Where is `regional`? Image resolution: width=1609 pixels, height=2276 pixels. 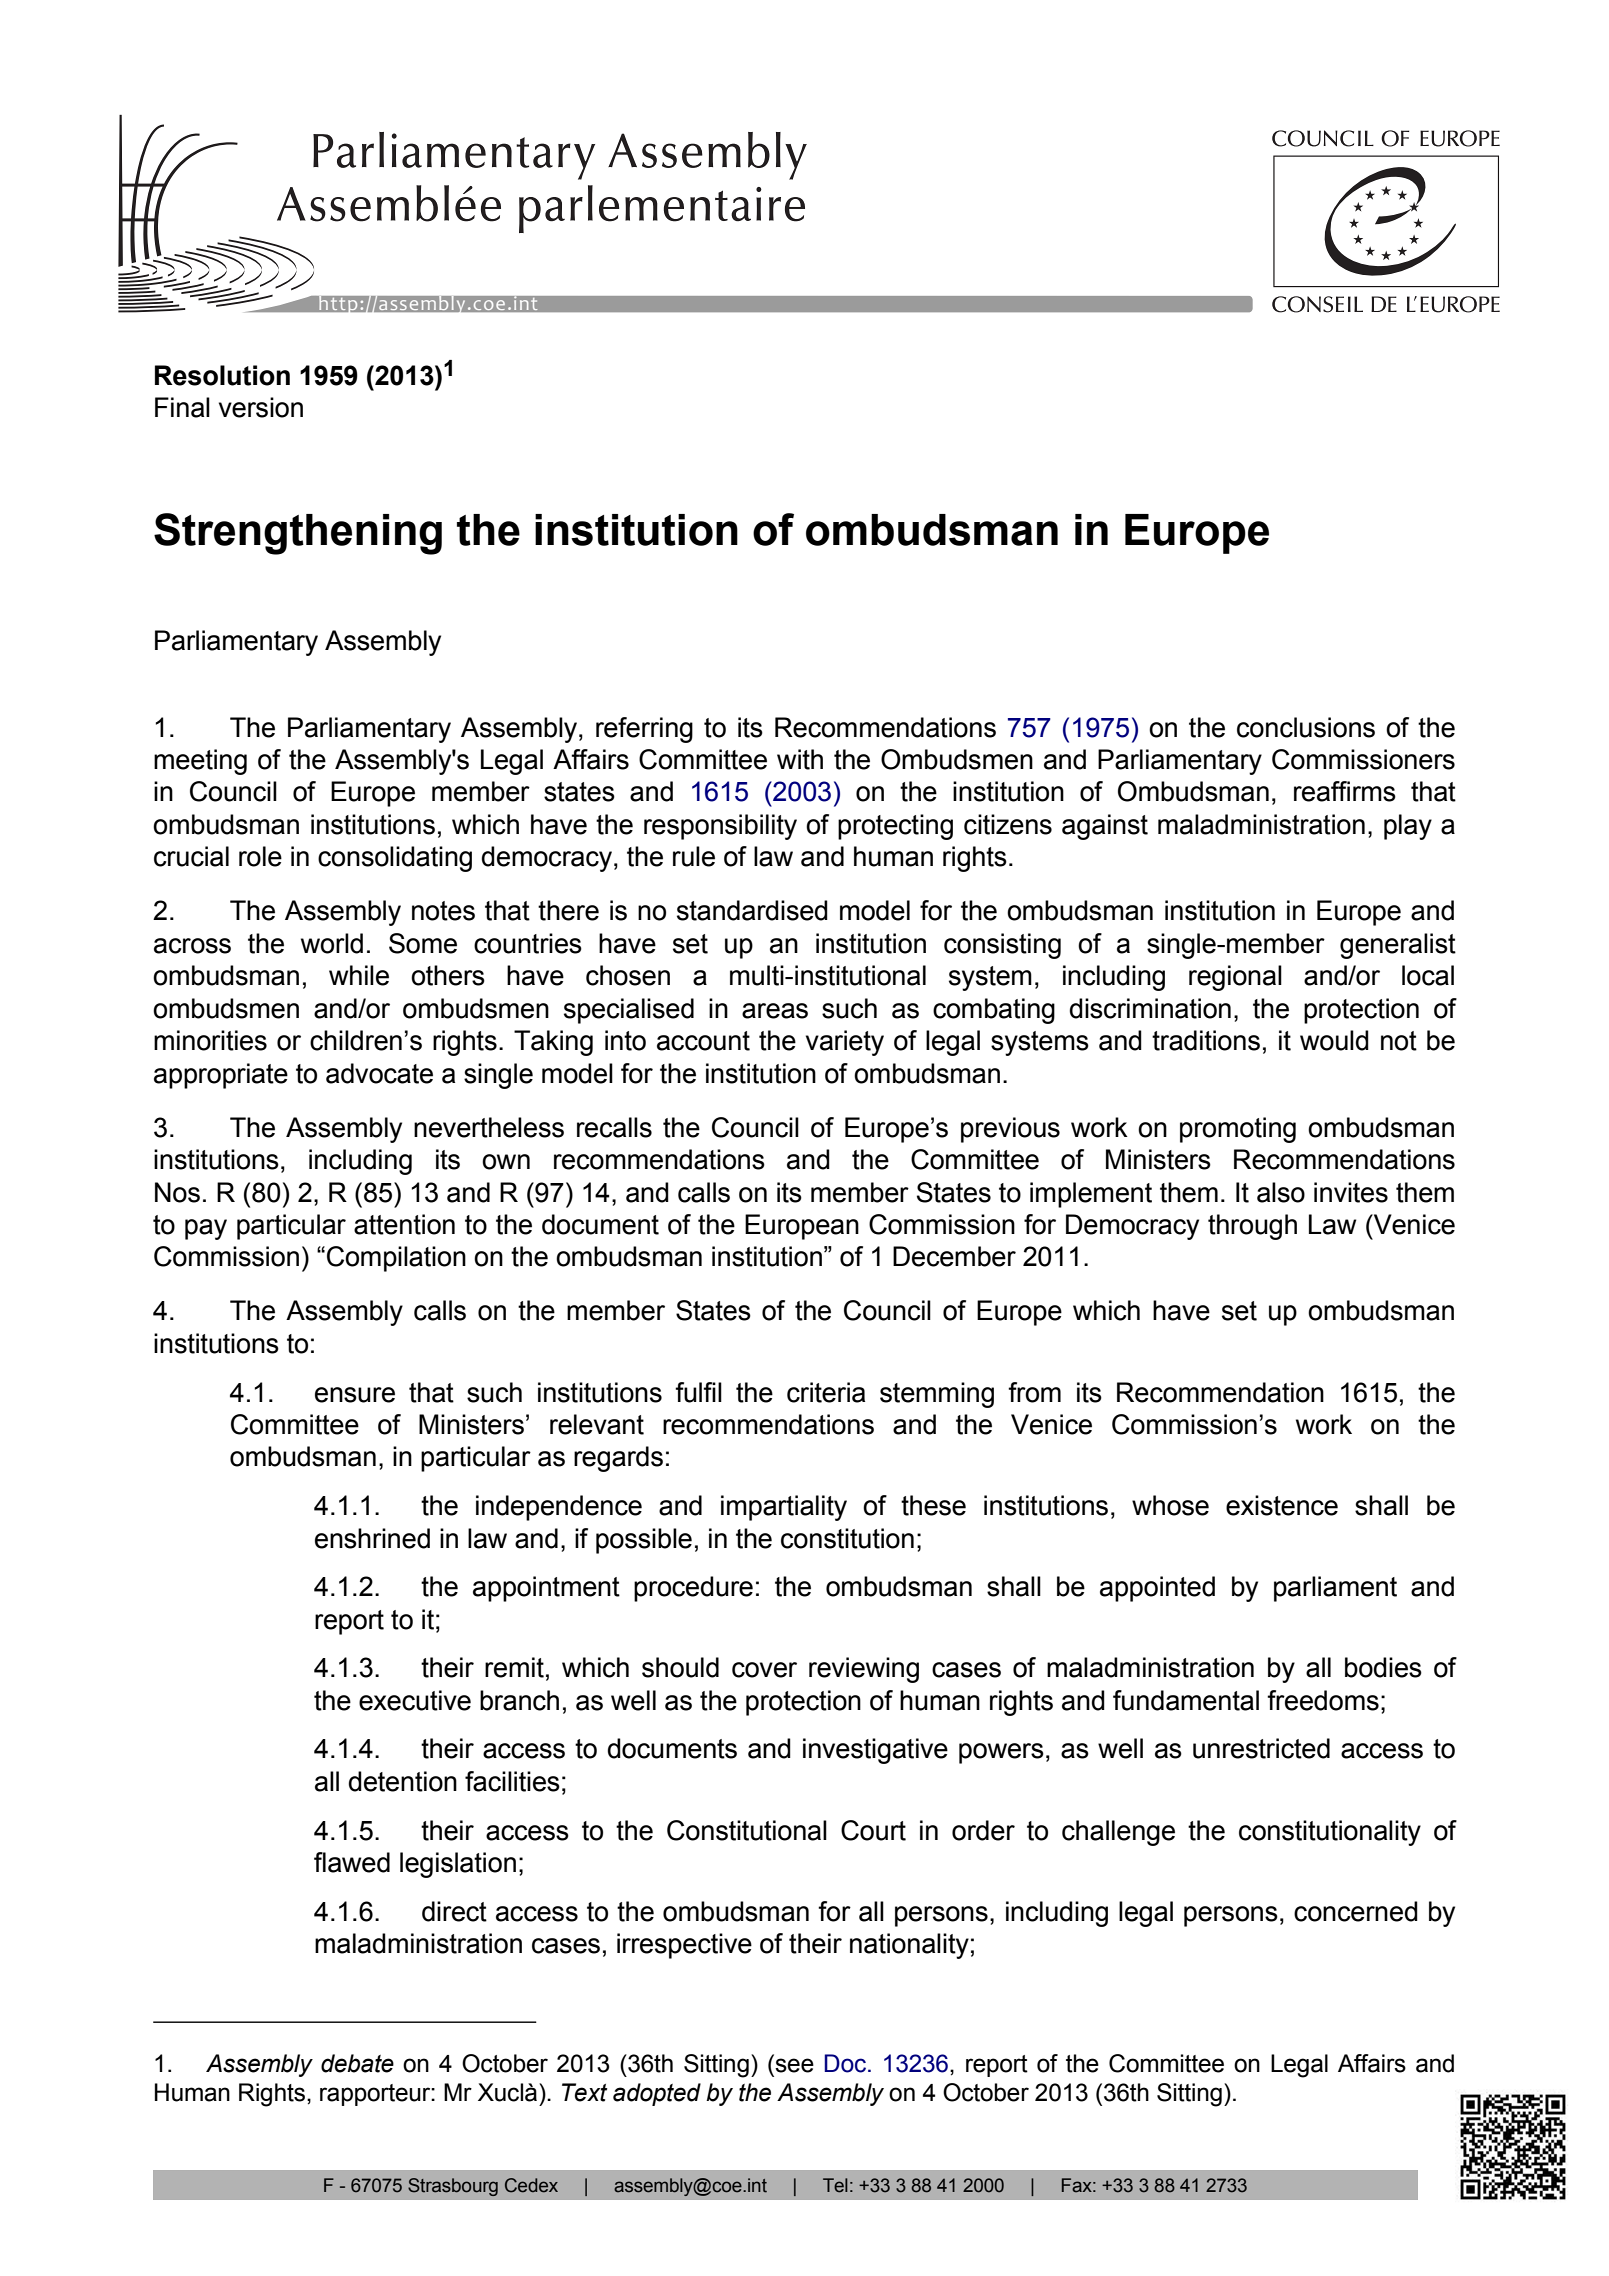
regional is located at coordinates (1235, 978).
